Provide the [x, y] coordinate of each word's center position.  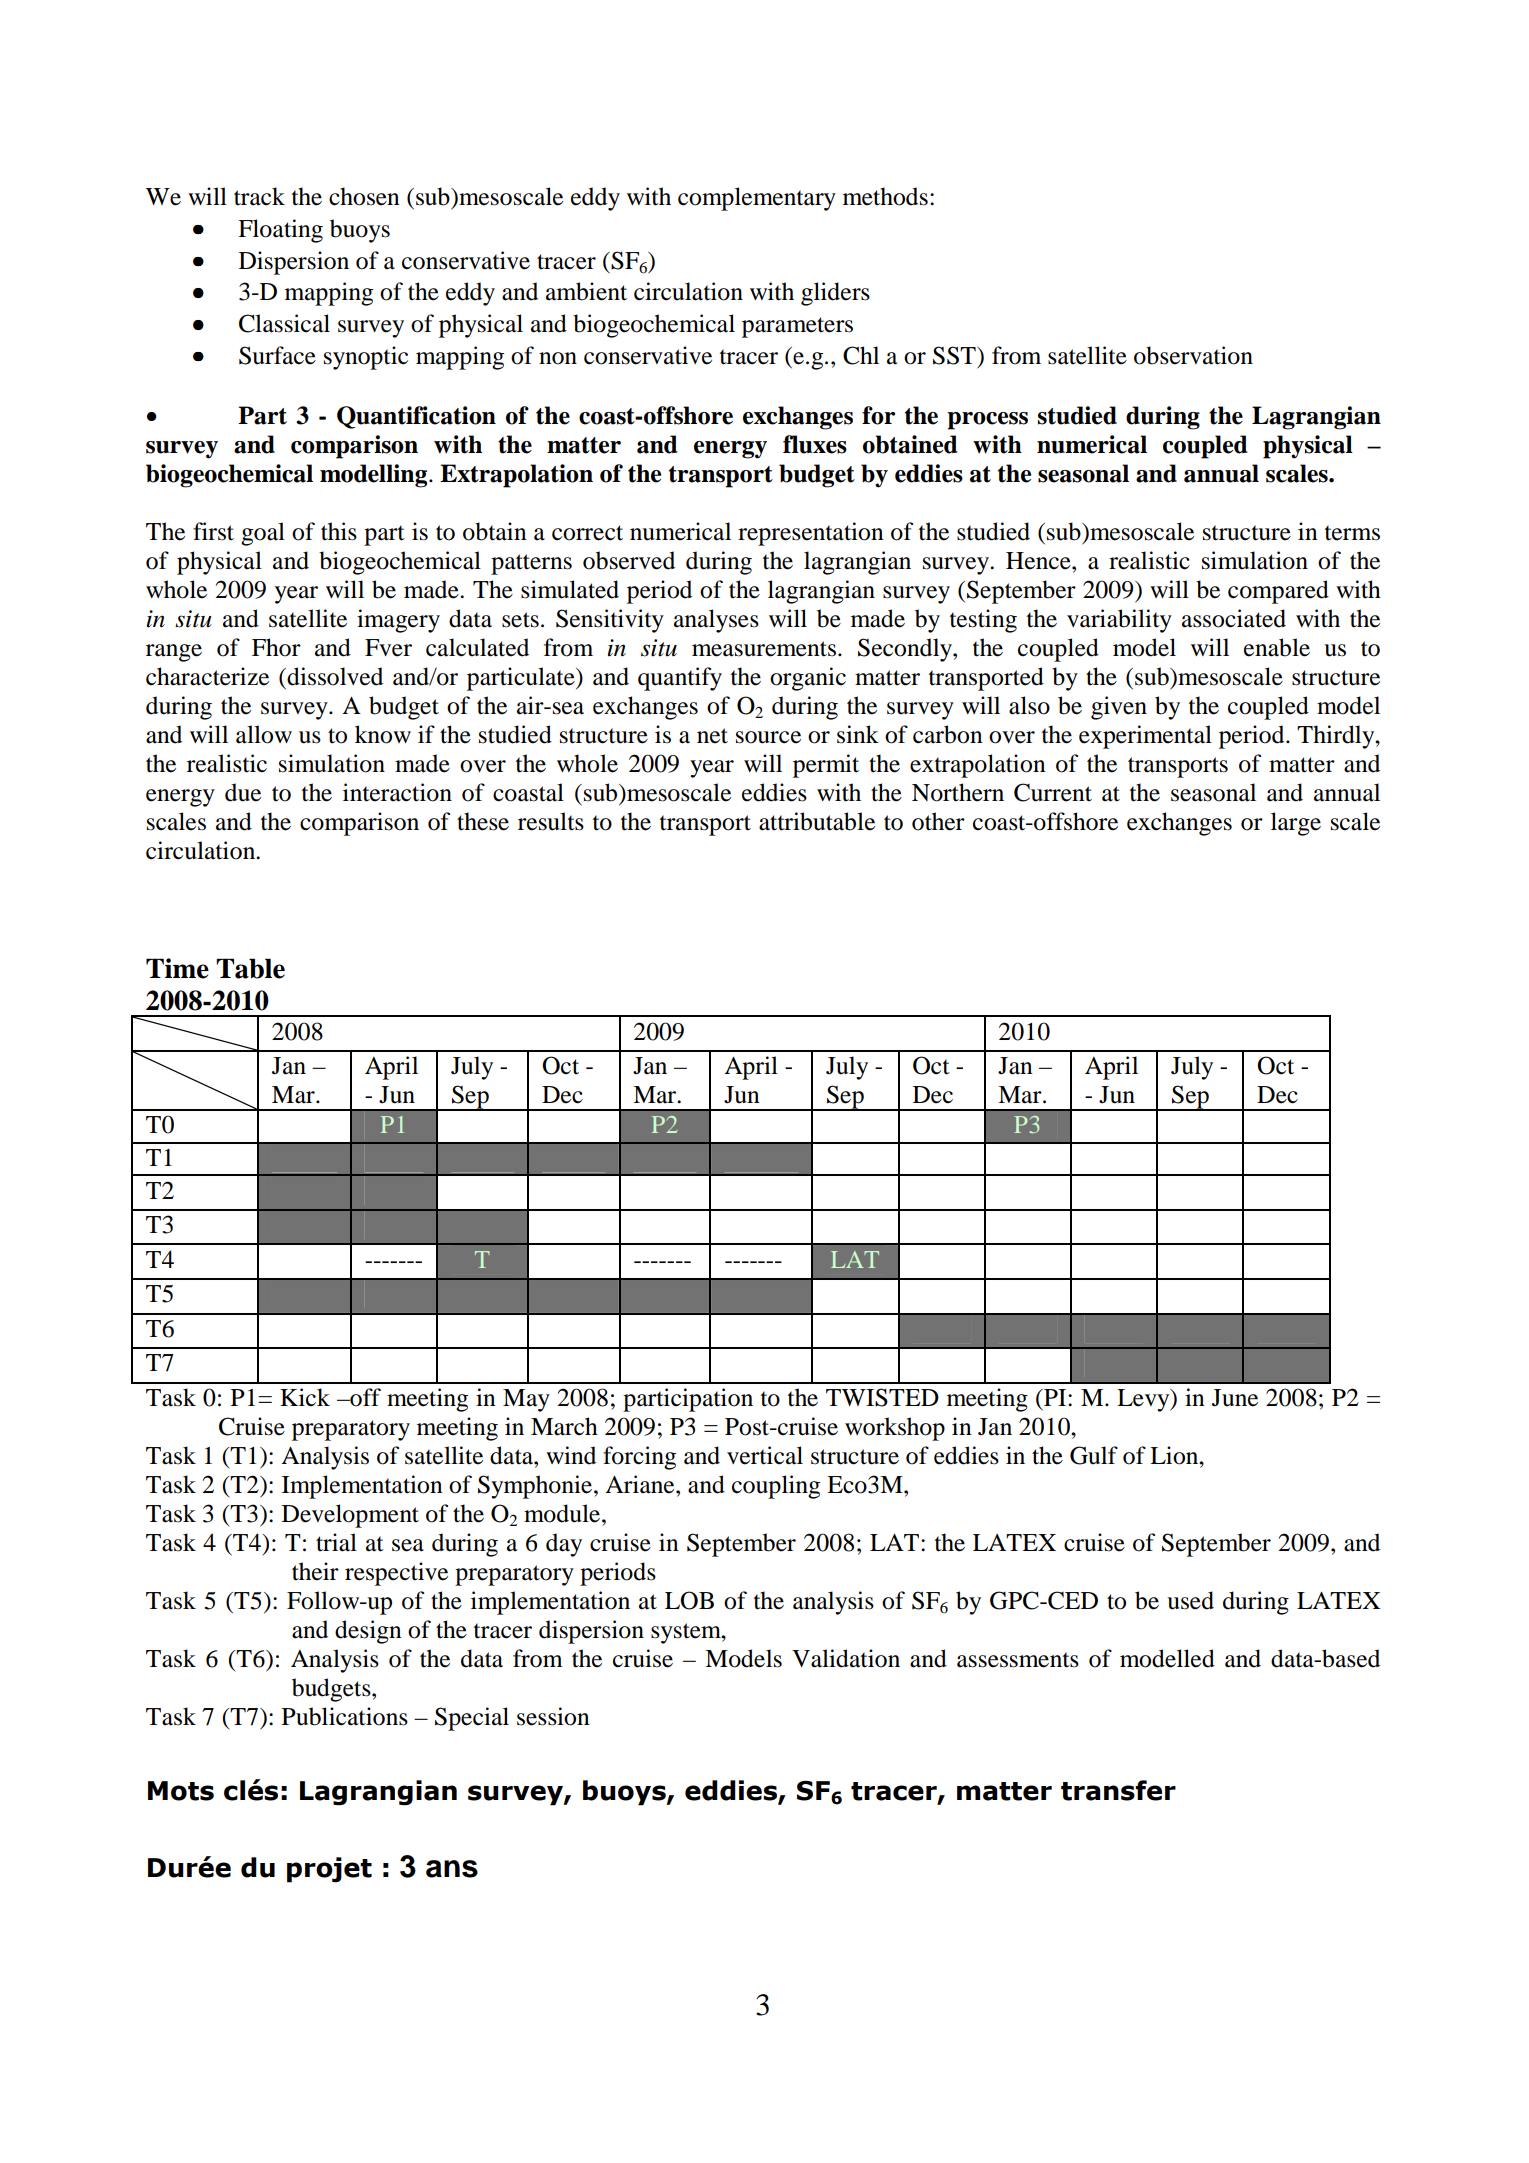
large [1296, 824]
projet [329, 1870]
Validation [846, 1658]
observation [1193, 355]
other [938, 821]
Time [177, 968]
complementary [757, 199]
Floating [280, 231]
